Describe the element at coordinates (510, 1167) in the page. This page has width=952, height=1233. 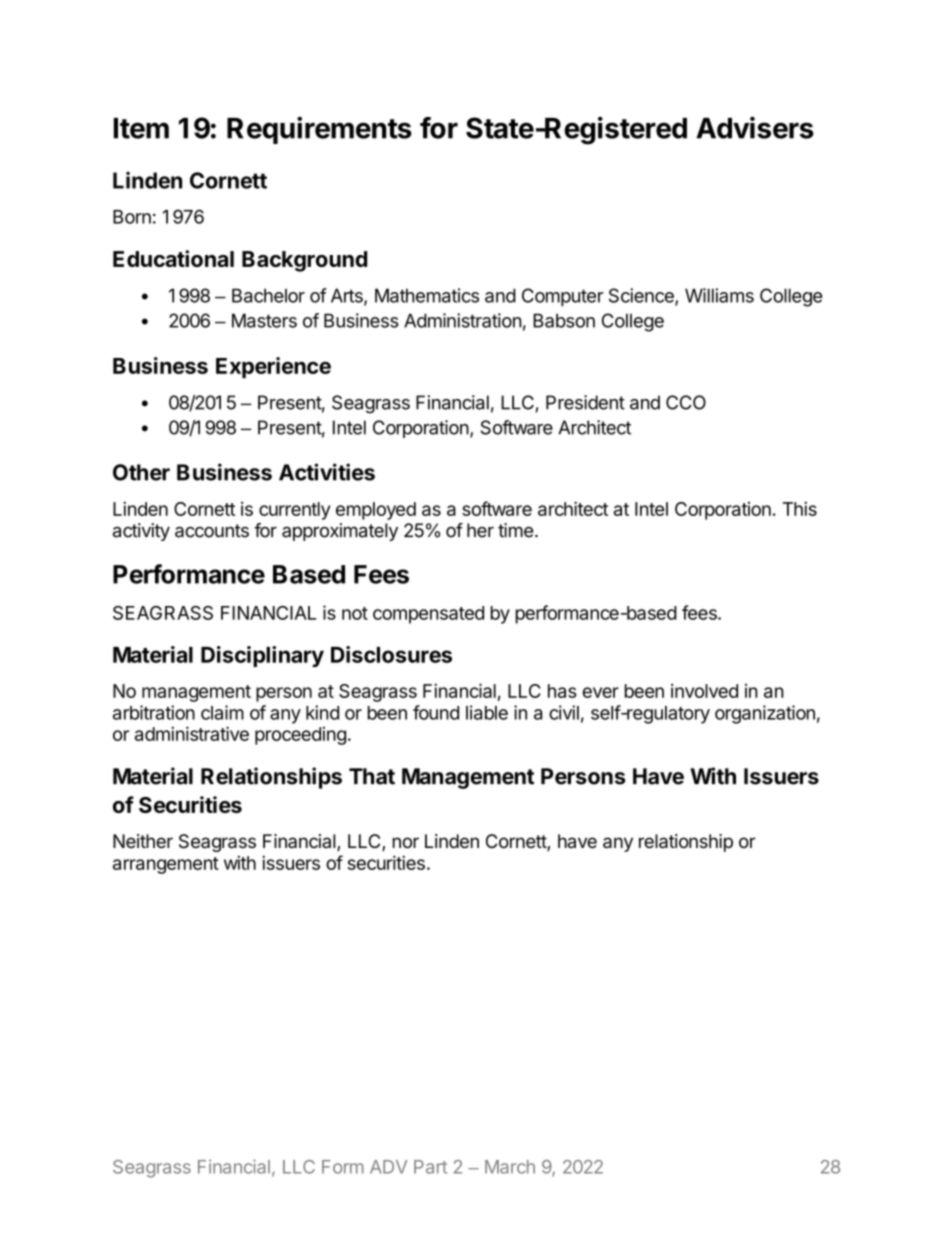
I see `March` at that location.
